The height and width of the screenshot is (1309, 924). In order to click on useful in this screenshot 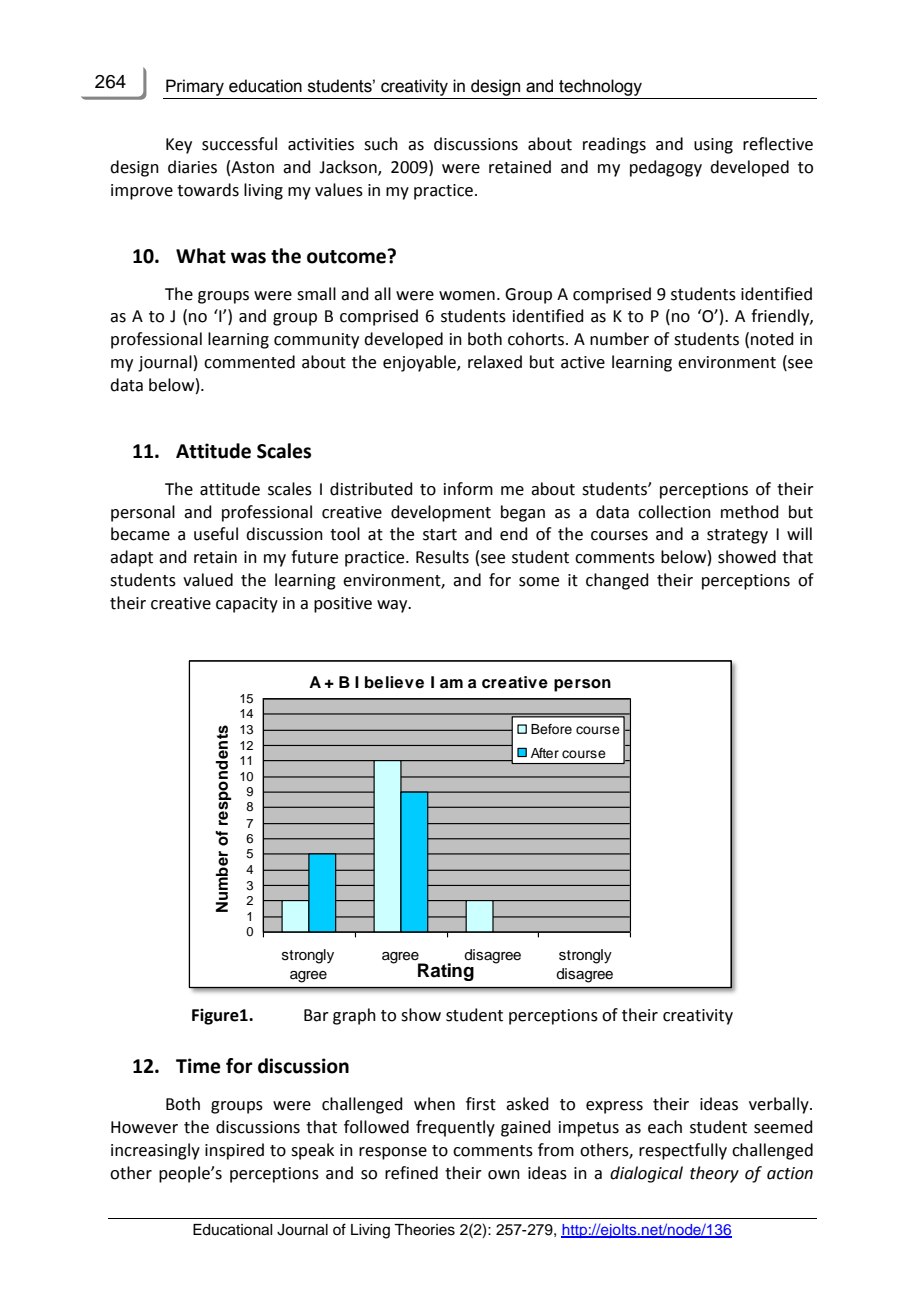, I will do `click(216, 534)`.
